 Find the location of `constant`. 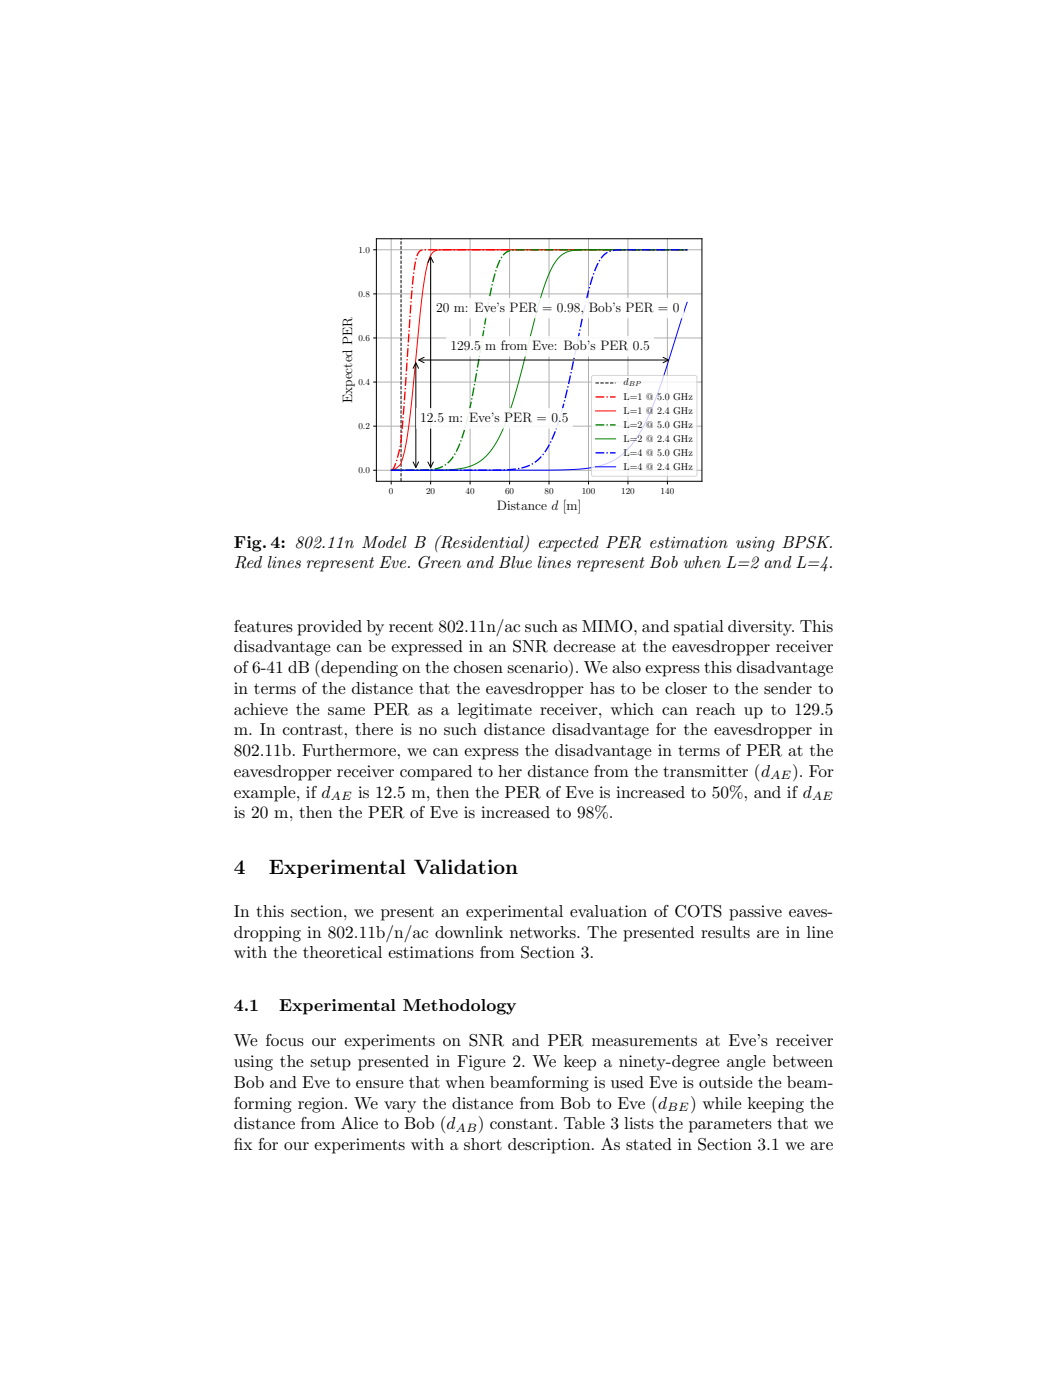

constant is located at coordinates (521, 1123).
